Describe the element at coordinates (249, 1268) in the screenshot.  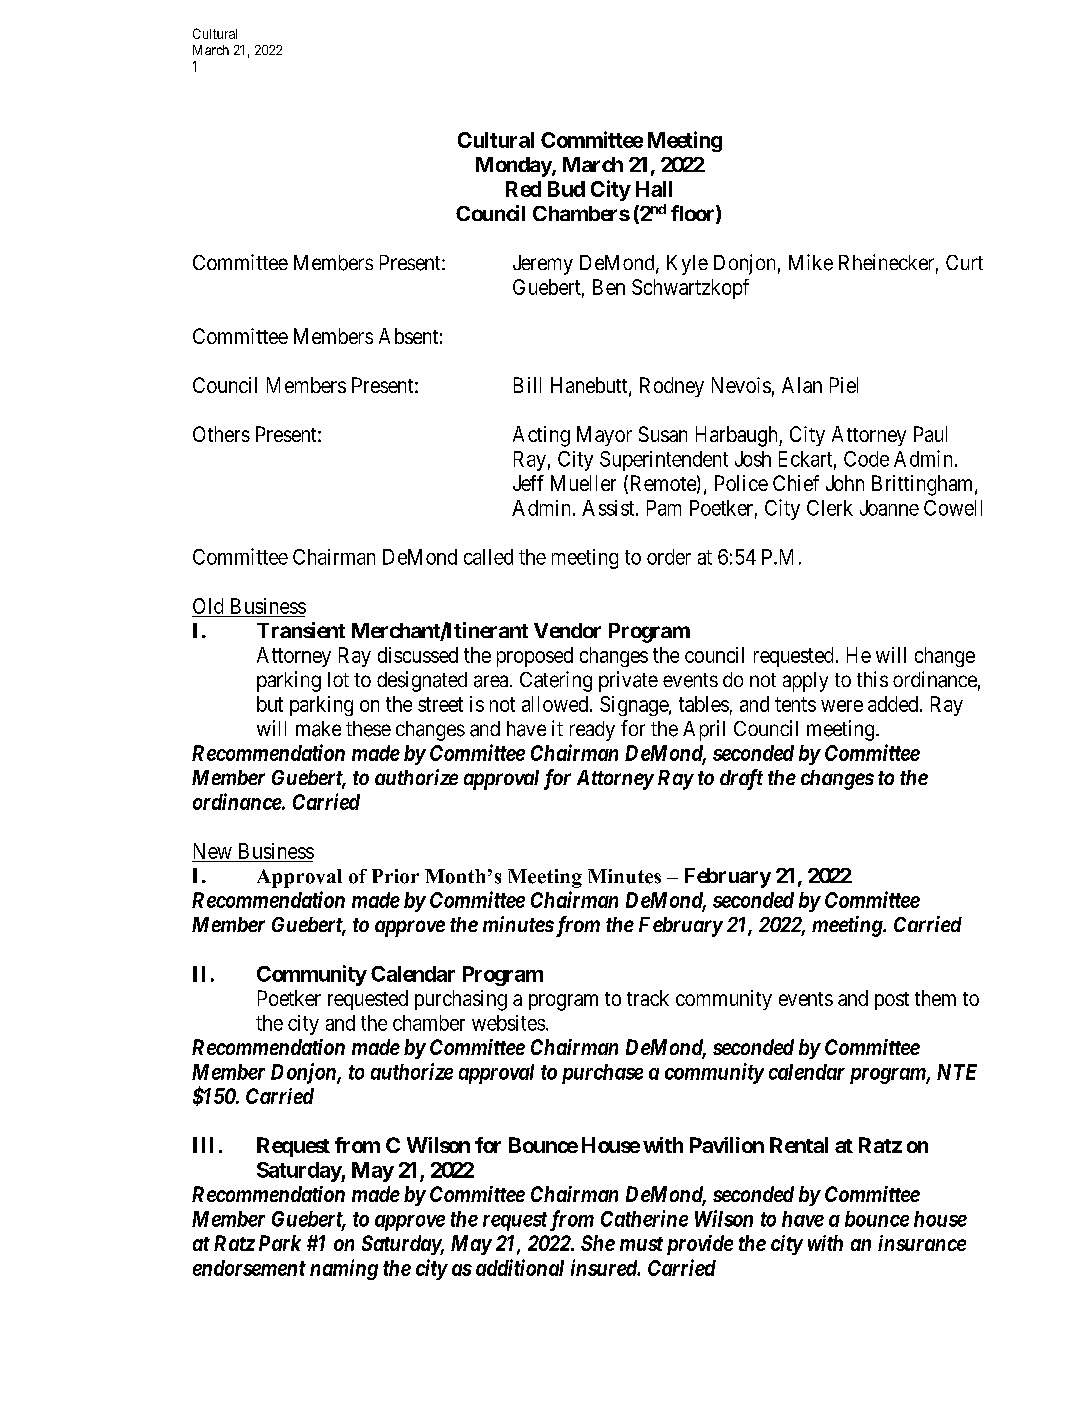
I see `endorsement` at that location.
